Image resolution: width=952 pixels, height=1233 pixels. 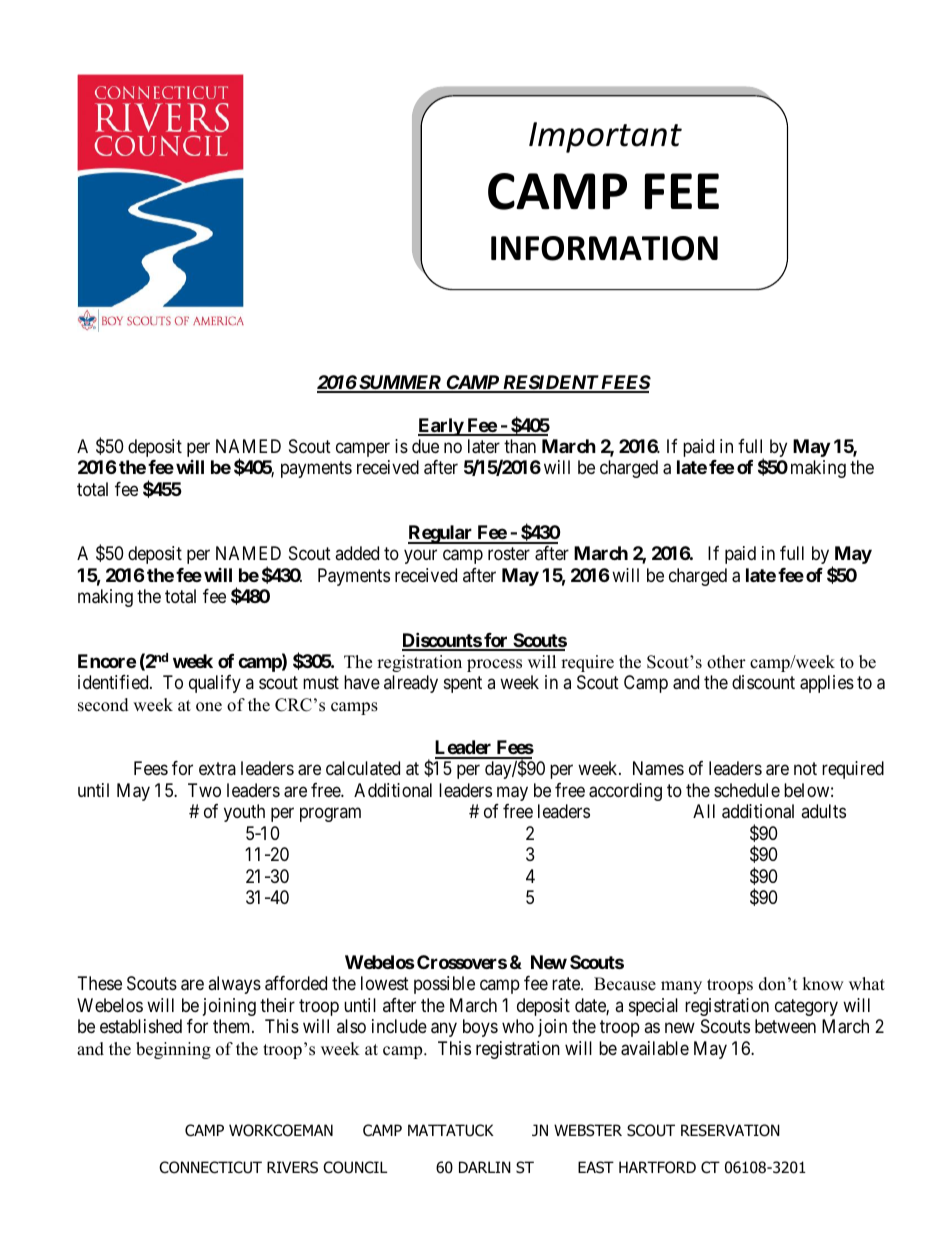 I want to click on Important, so click(x=605, y=137).
